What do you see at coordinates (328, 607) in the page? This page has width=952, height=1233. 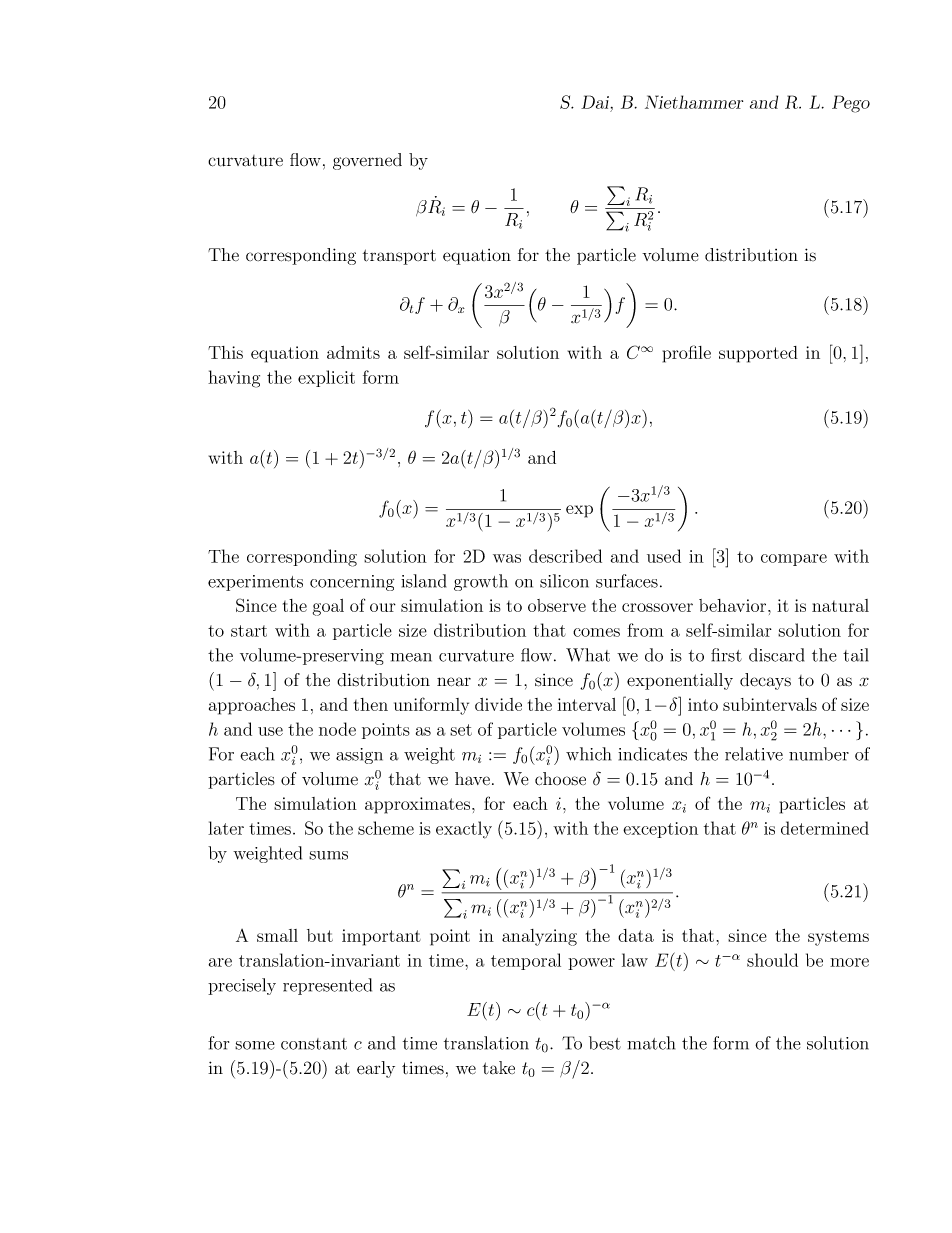 I see `goal` at bounding box center [328, 607].
